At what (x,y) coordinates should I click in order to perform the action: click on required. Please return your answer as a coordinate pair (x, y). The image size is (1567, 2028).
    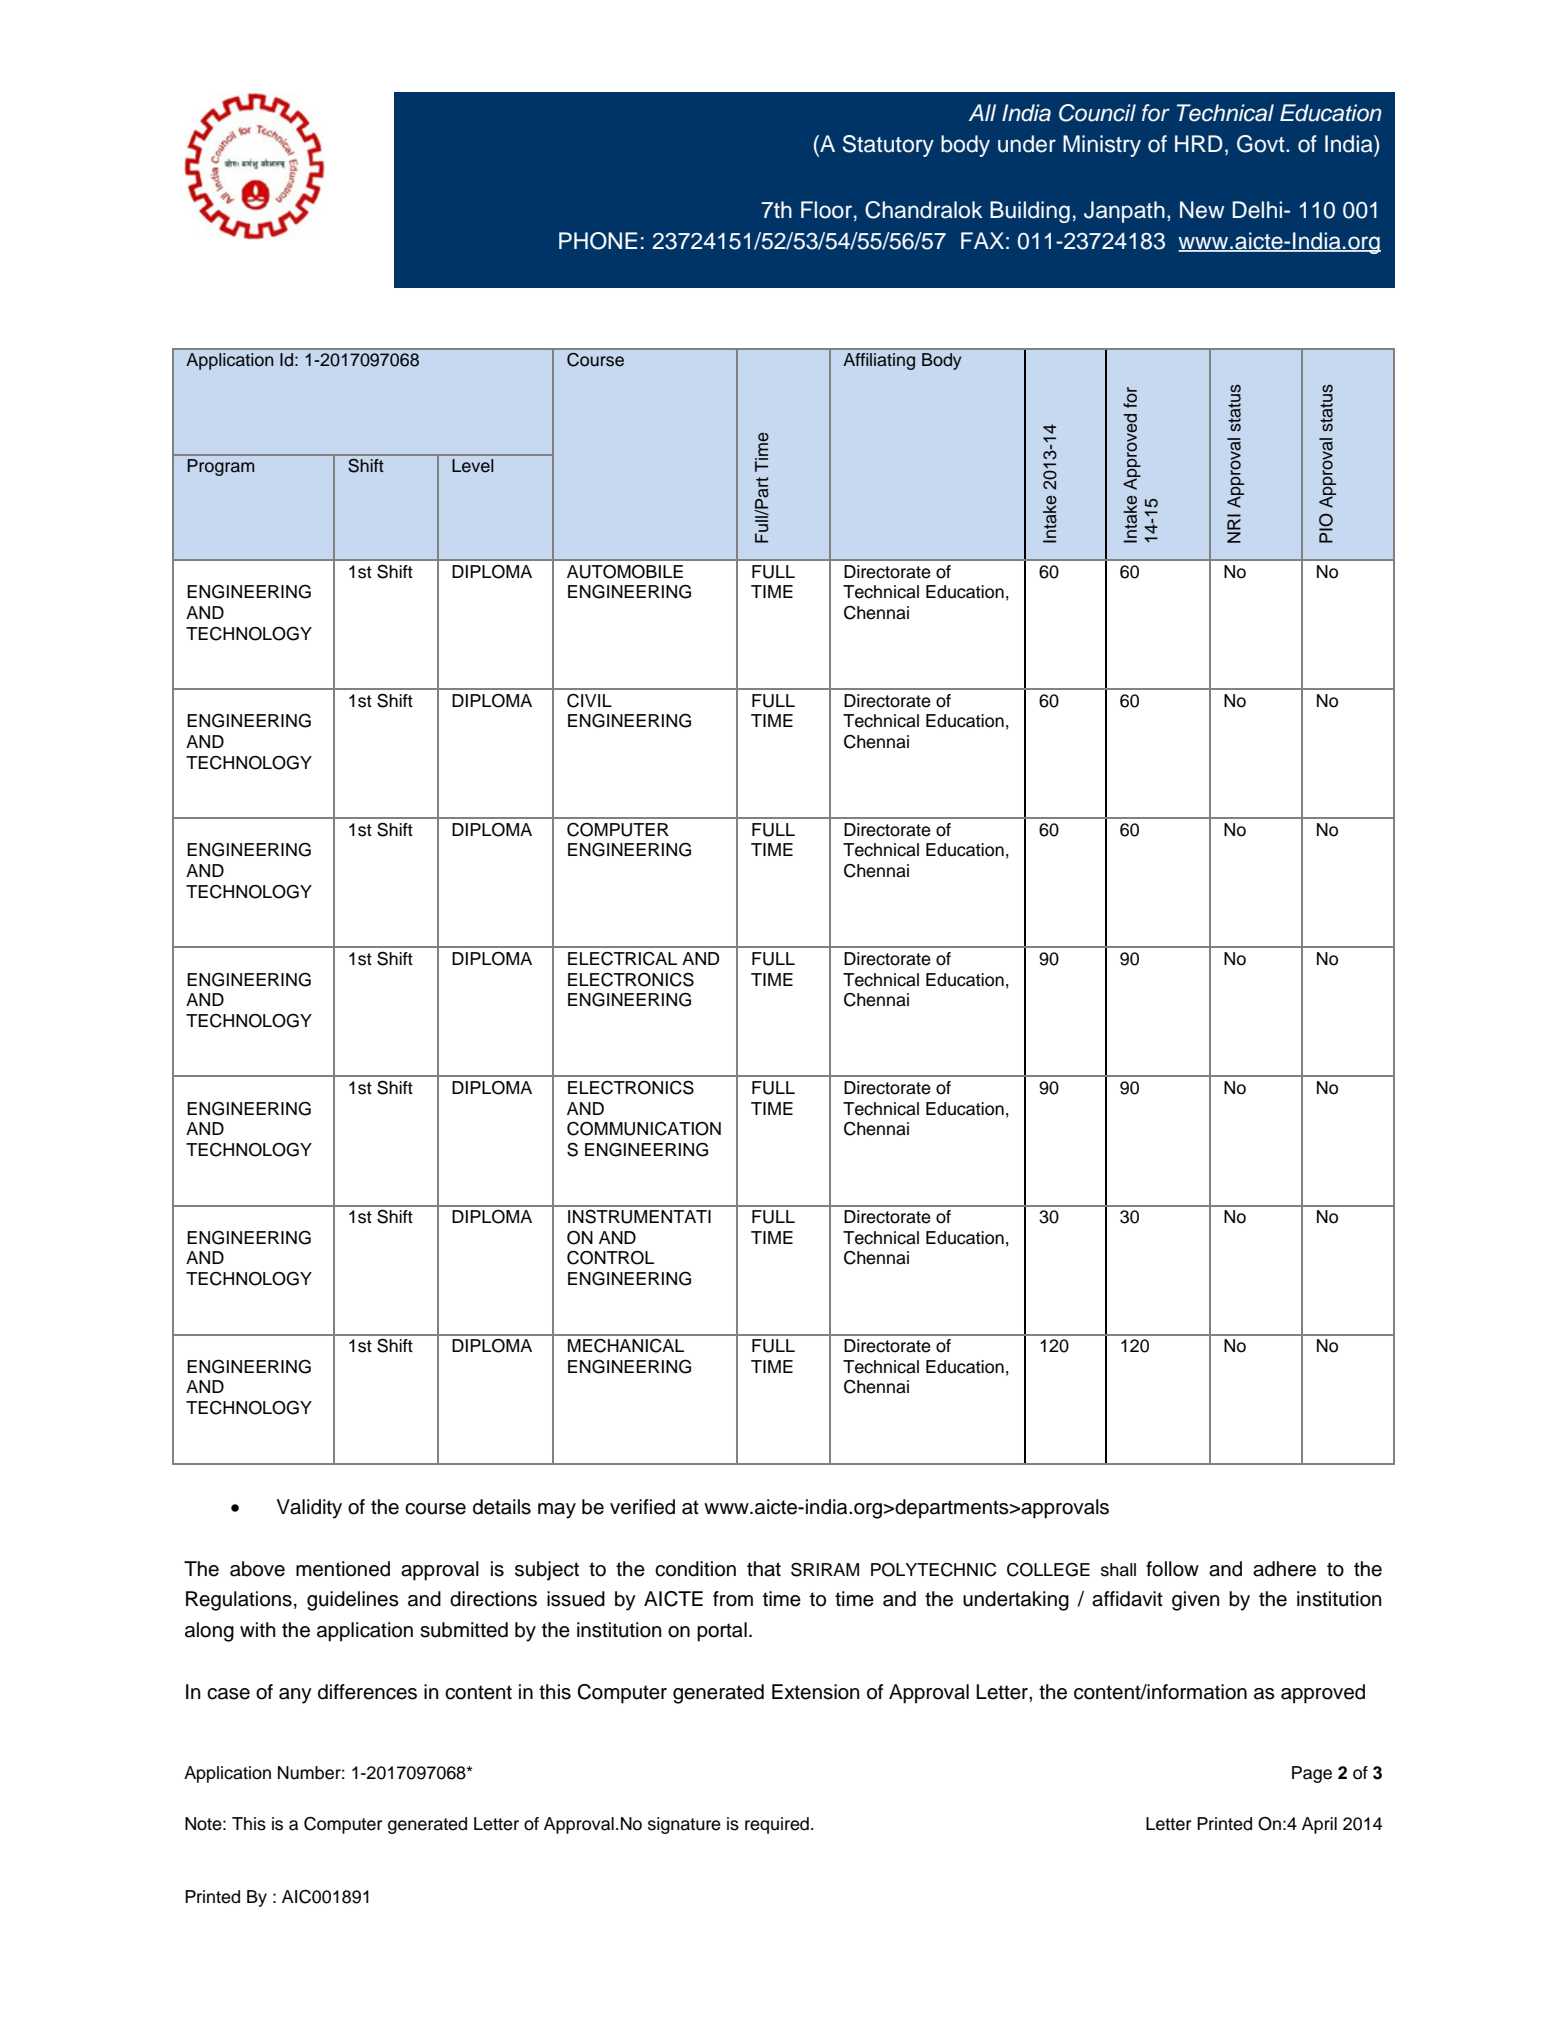
    Looking at the image, I should click on (777, 1825).
